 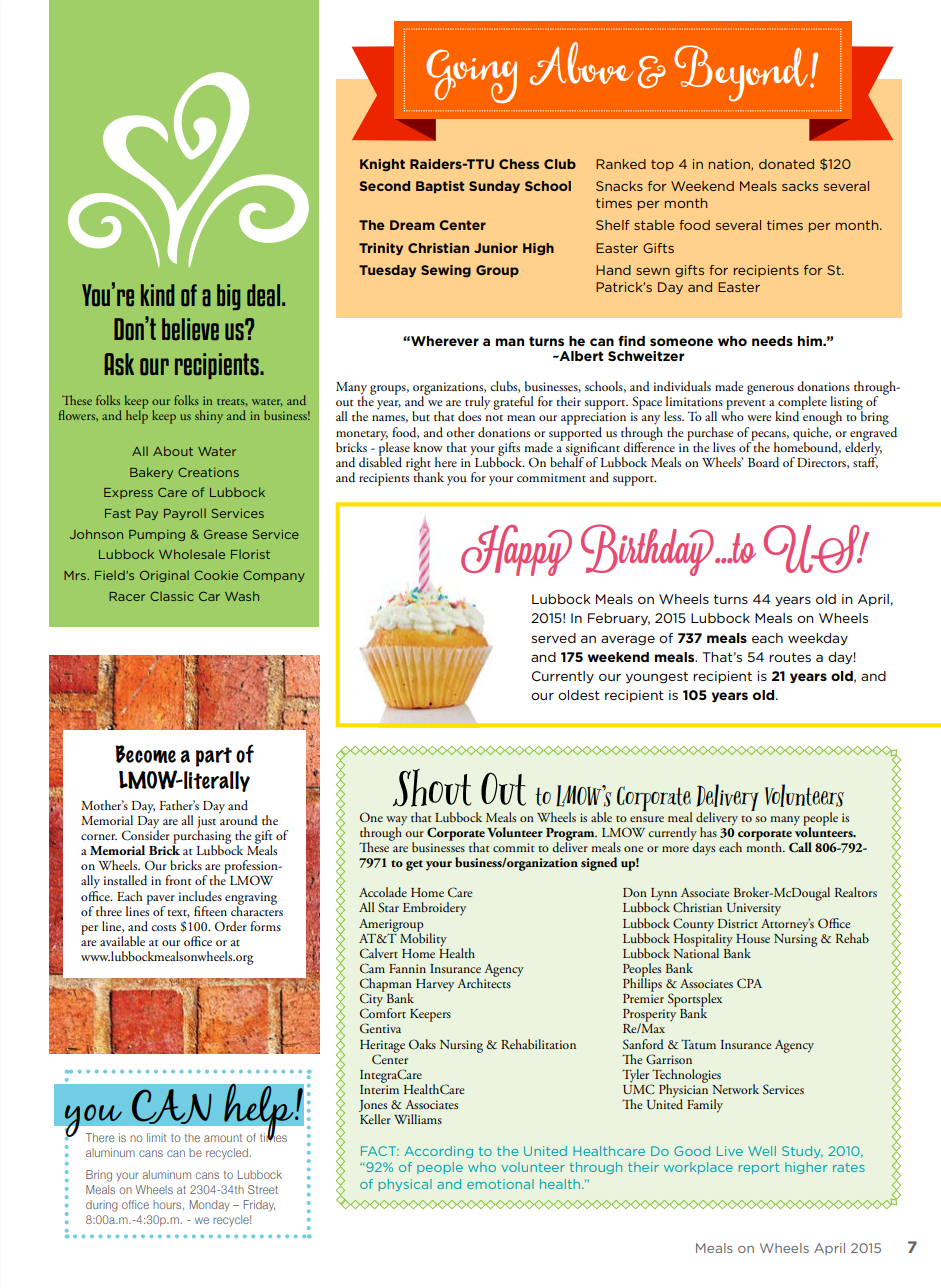 I want to click on report, so click(x=759, y=1168).
